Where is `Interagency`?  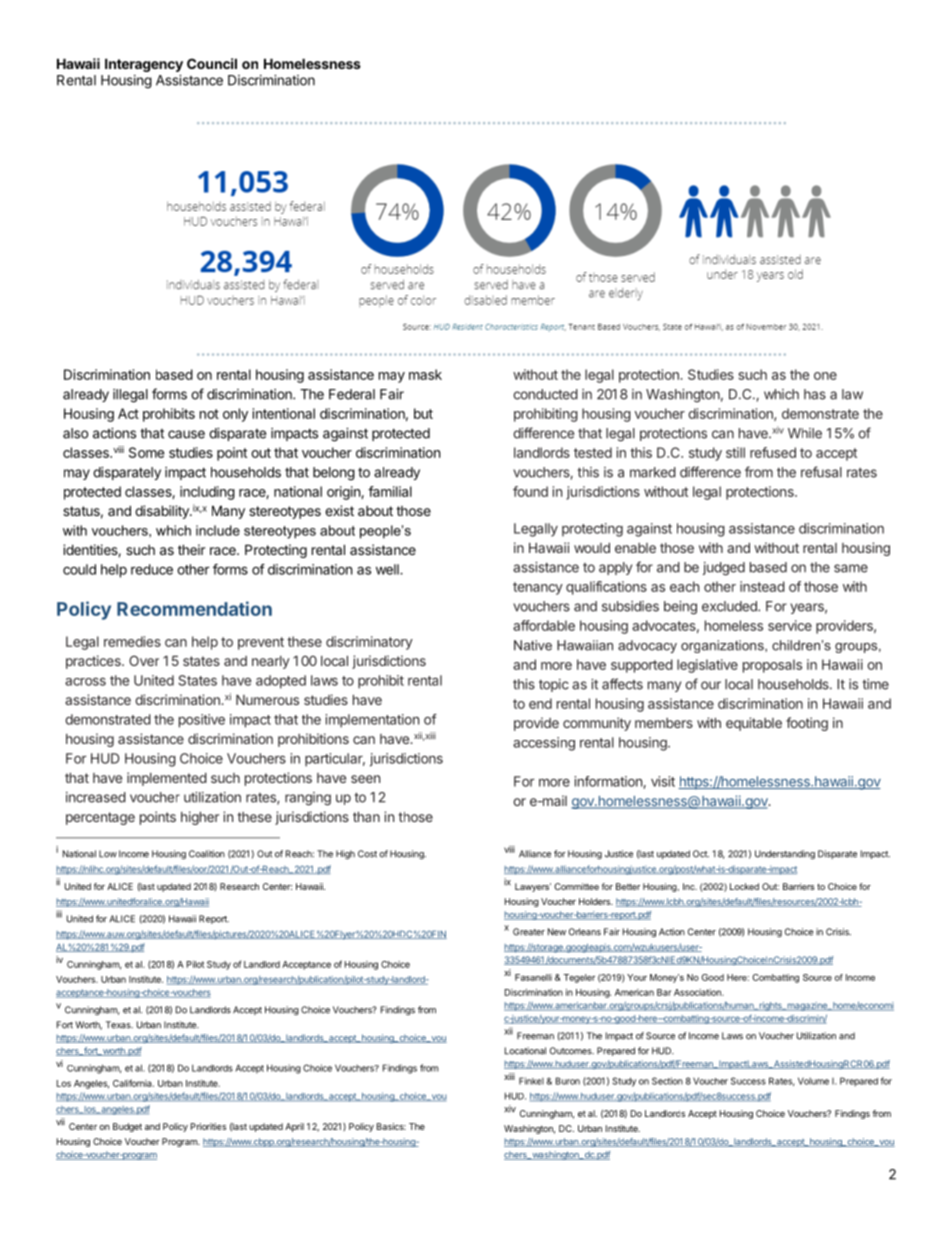
Interagency is located at coordinates (144, 65).
